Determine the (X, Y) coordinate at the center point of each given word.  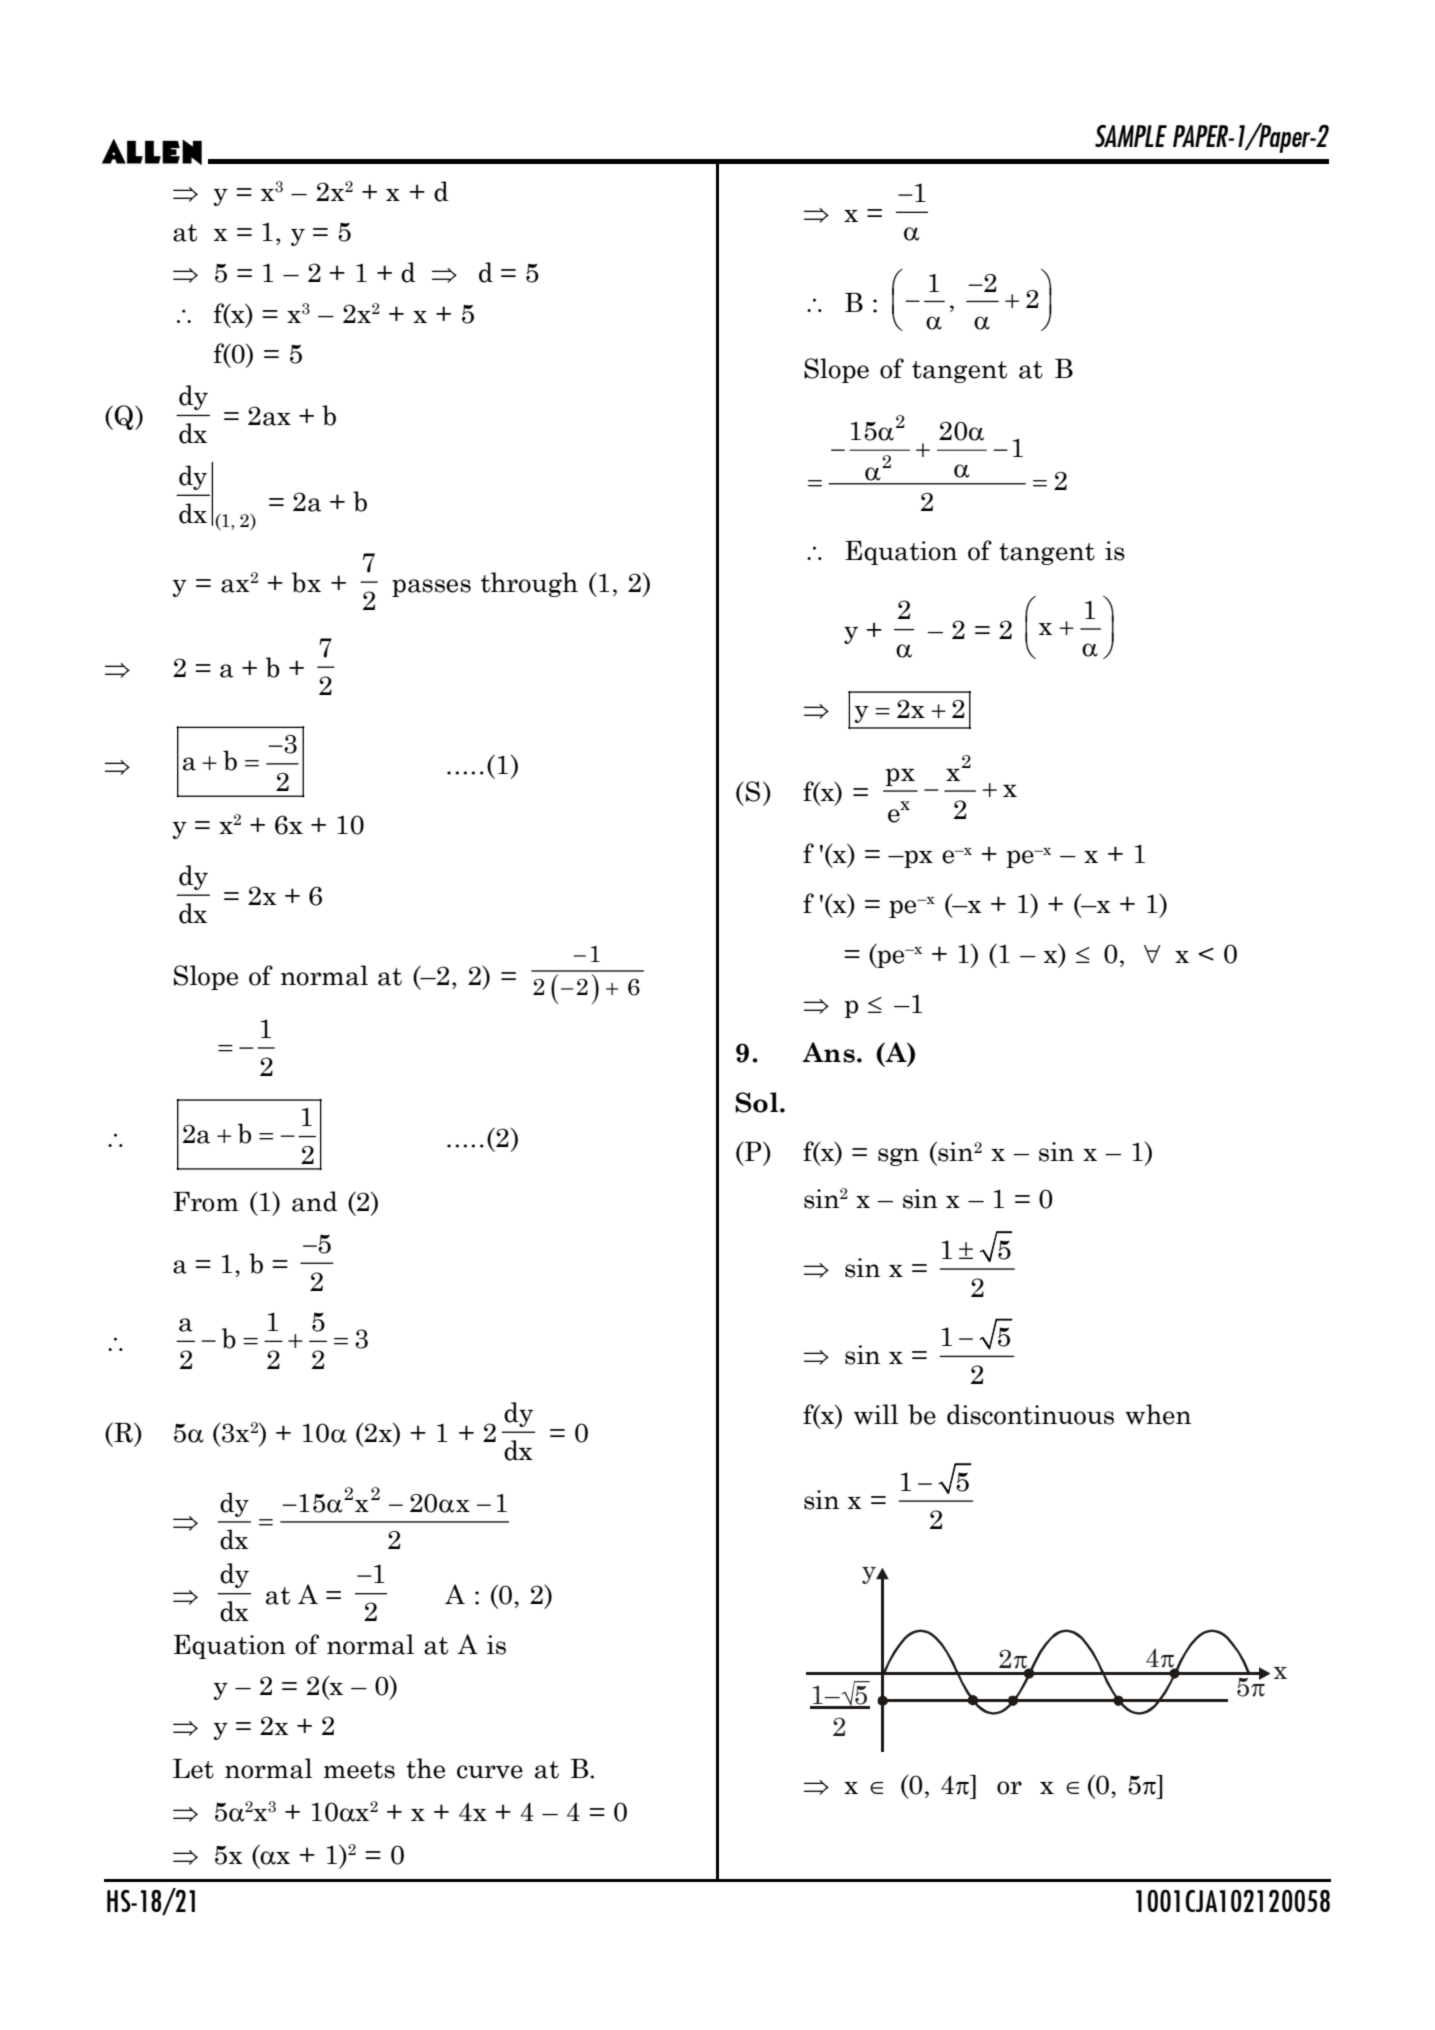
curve (490, 1772)
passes (431, 588)
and (315, 1201)
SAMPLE (1131, 136)
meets (359, 1770)
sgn (898, 1157)
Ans (828, 1052)
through (529, 584)
